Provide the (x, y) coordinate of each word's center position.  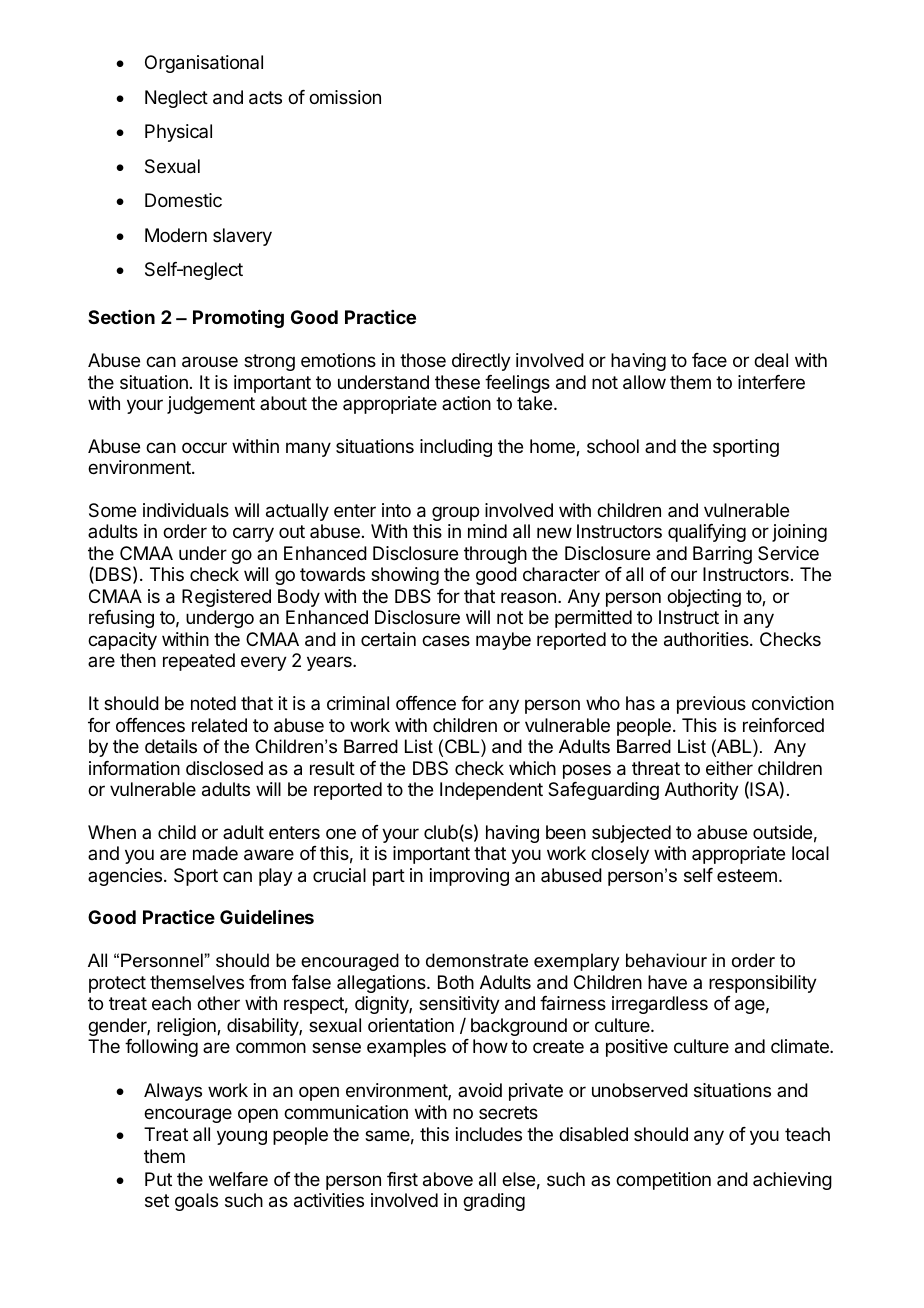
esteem (747, 875)
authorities (707, 639)
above (448, 1179)
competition (663, 1181)
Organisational (204, 64)
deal (771, 360)
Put (158, 1179)
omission (345, 97)
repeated (199, 662)
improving (469, 877)
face (709, 360)
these (457, 382)
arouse (210, 362)
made (215, 853)
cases (446, 641)
